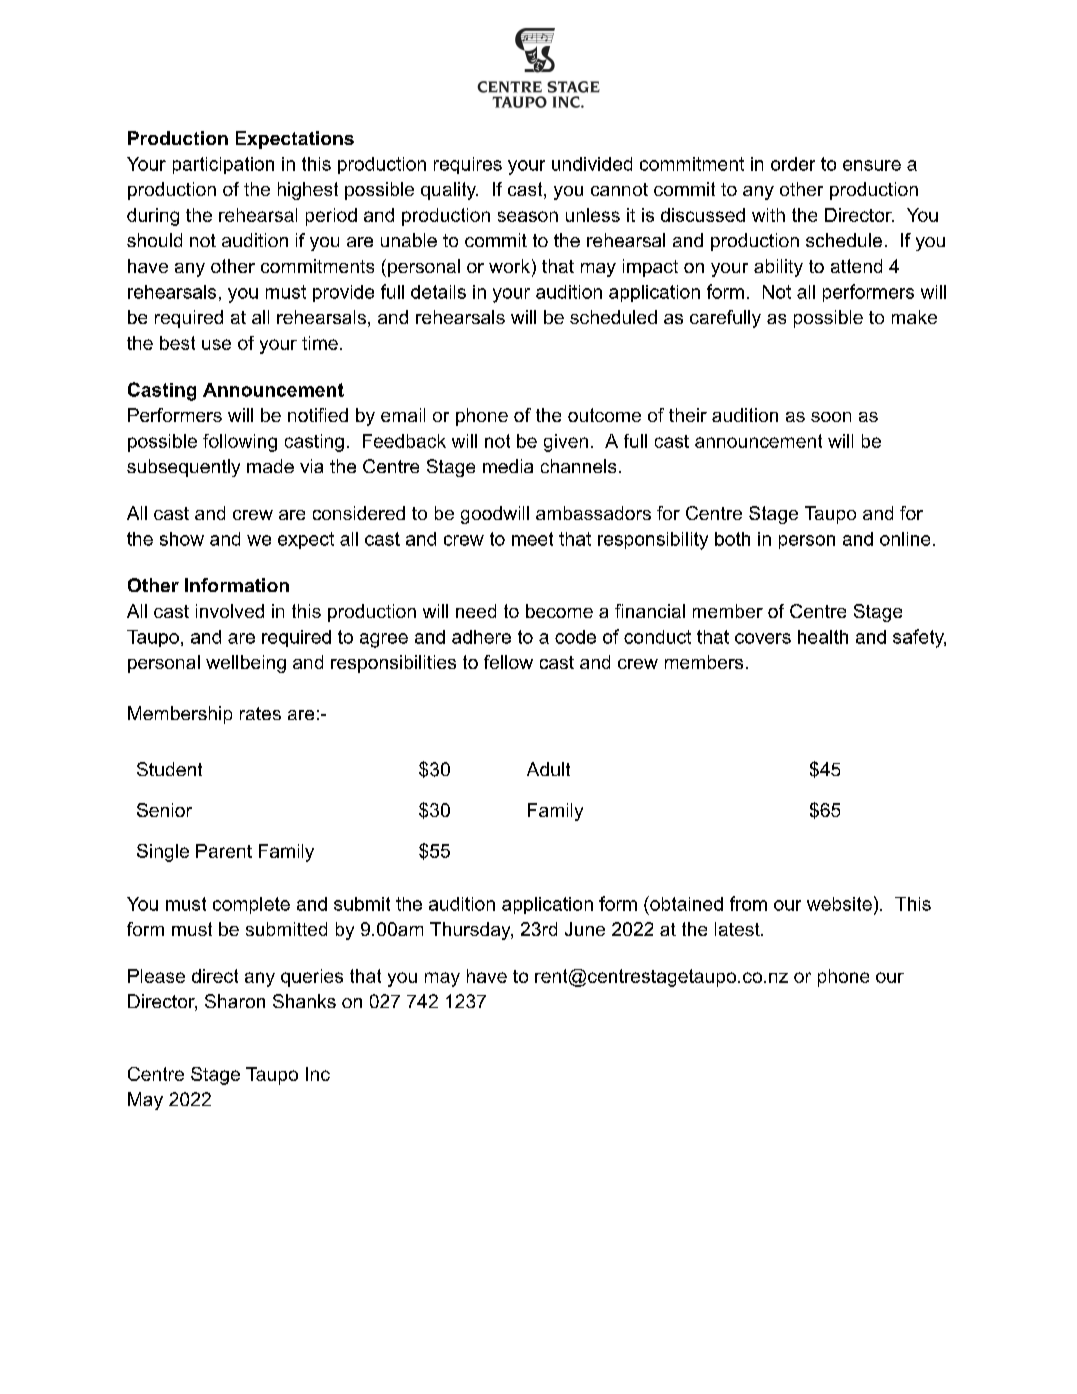  What do you see at coordinates (793, 164) in the screenshot?
I see `order` at bounding box center [793, 164].
